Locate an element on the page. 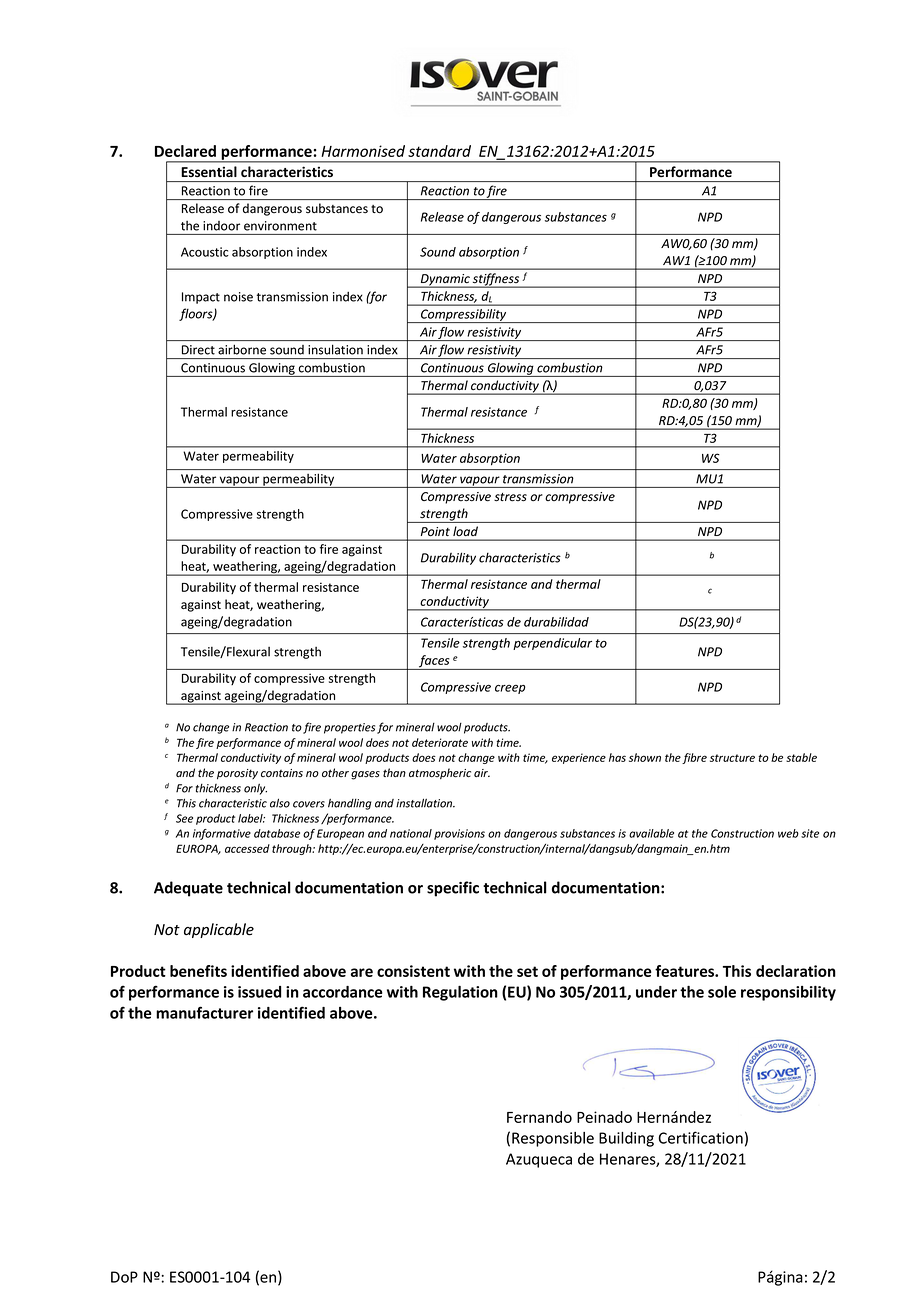 The width and height of the document is (924, 1308). standard is located at coordinates (439, 151).
